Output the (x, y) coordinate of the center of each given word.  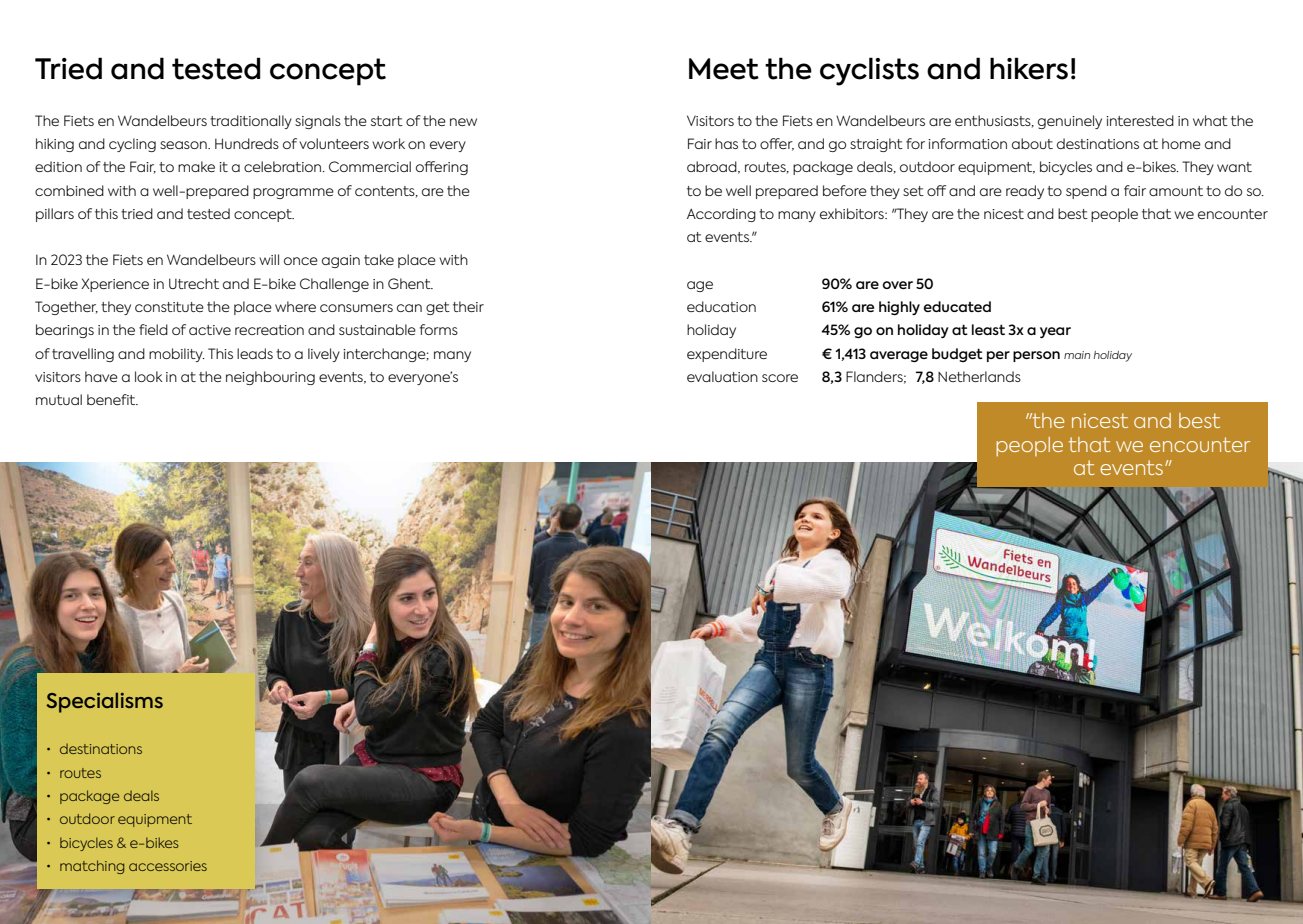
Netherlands (979, 376)
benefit (112, 399)
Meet (724, 69)
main (1077, 355)
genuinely (1070, 122)
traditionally (251, 122)
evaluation (722, 376)
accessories (168, 866)
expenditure (727, 355)
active (210, 330)
